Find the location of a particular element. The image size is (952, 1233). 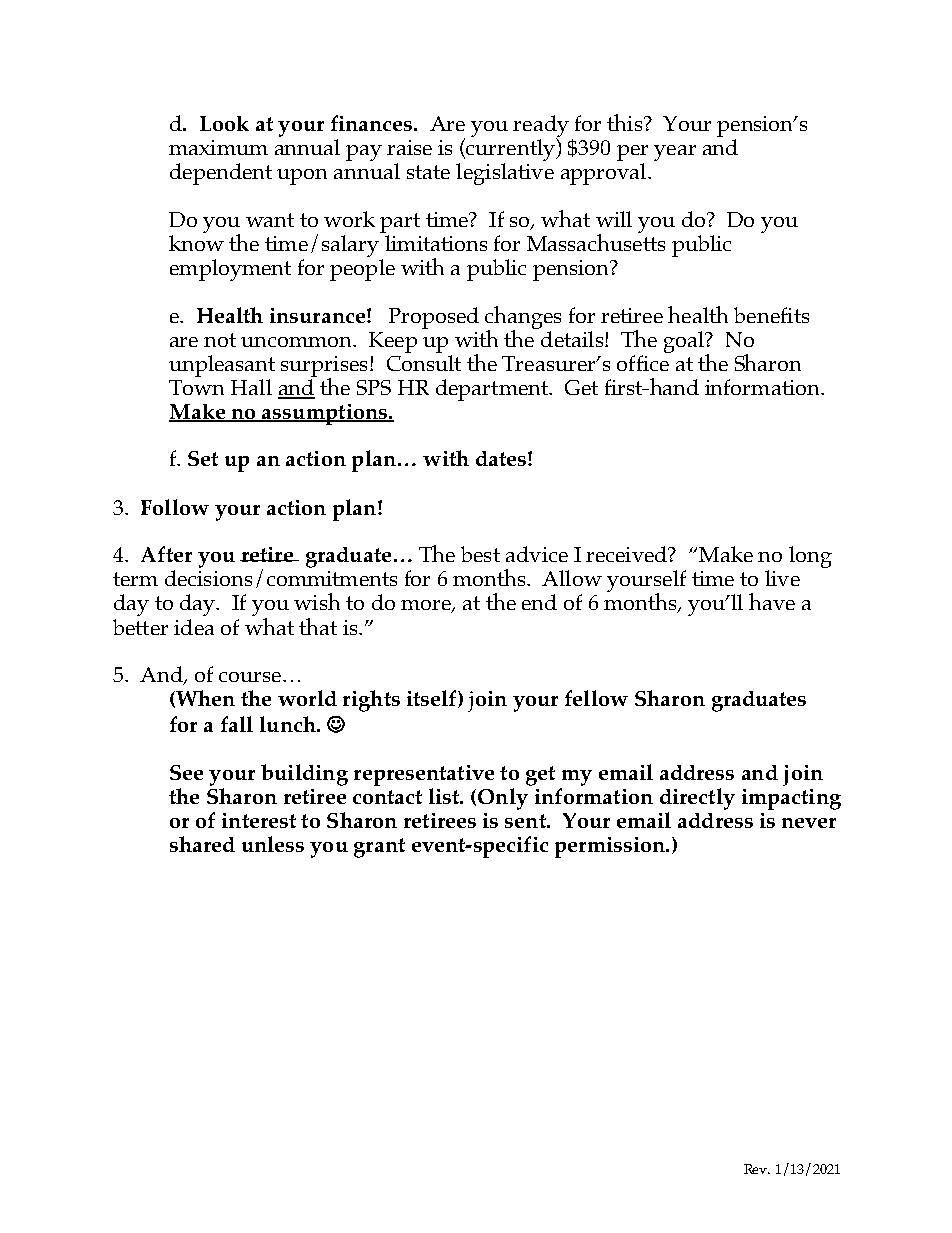

long is located at coordinates (810, 557).
